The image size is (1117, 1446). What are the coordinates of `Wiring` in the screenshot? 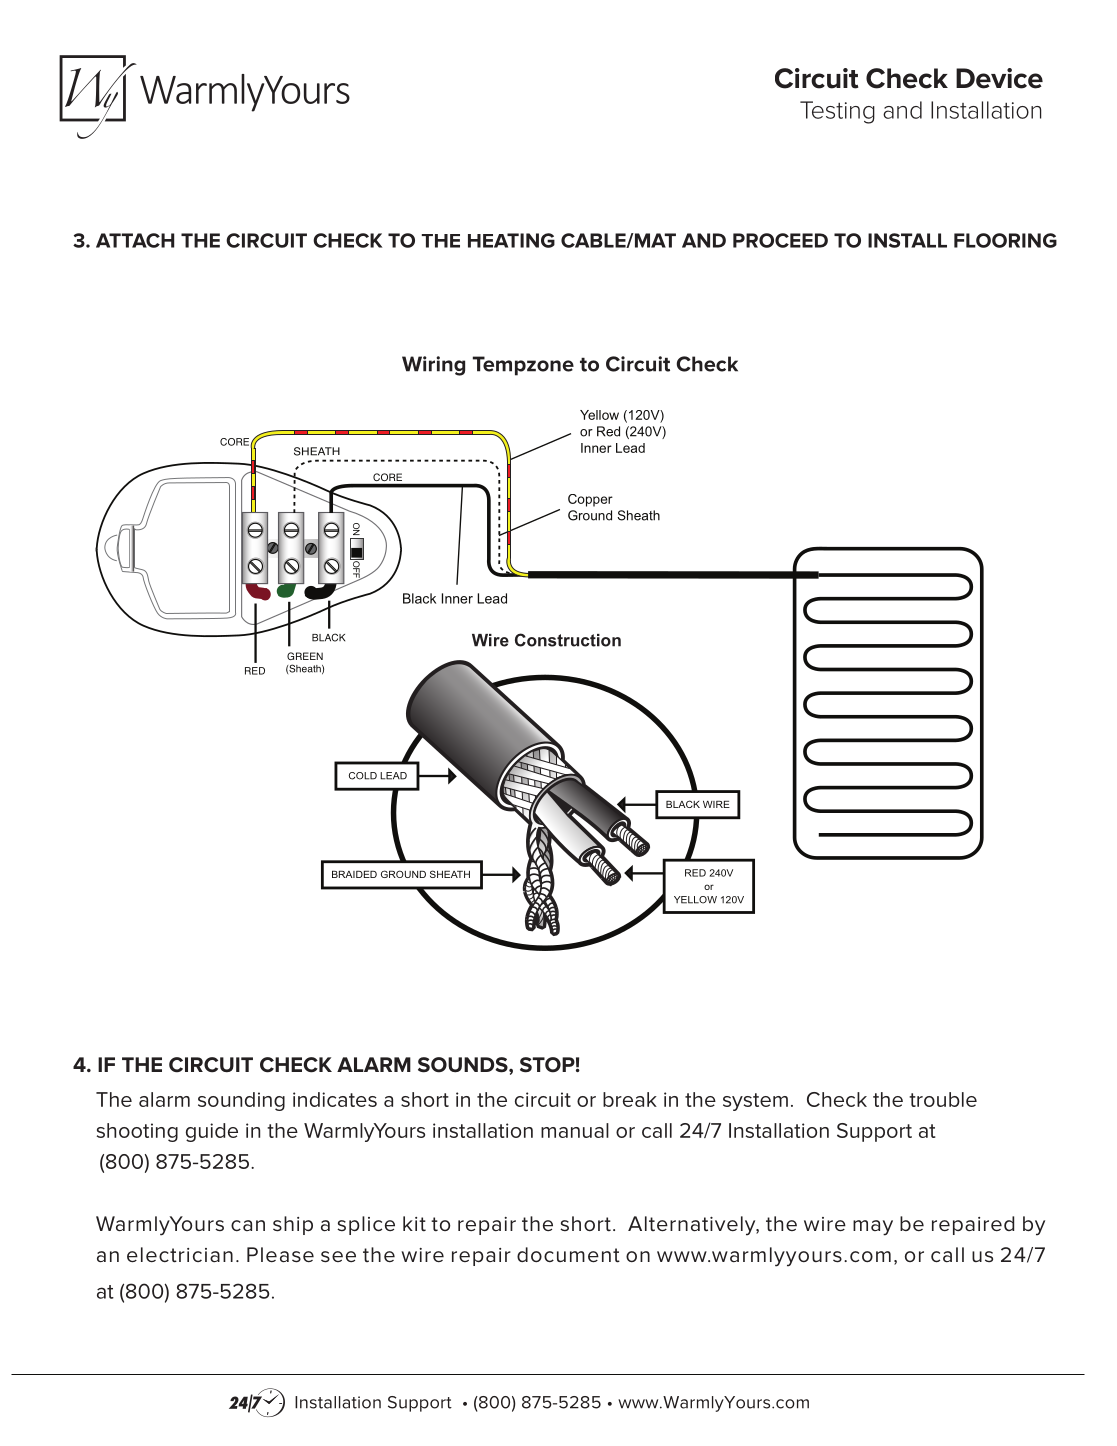 It's located at (433, 366).
